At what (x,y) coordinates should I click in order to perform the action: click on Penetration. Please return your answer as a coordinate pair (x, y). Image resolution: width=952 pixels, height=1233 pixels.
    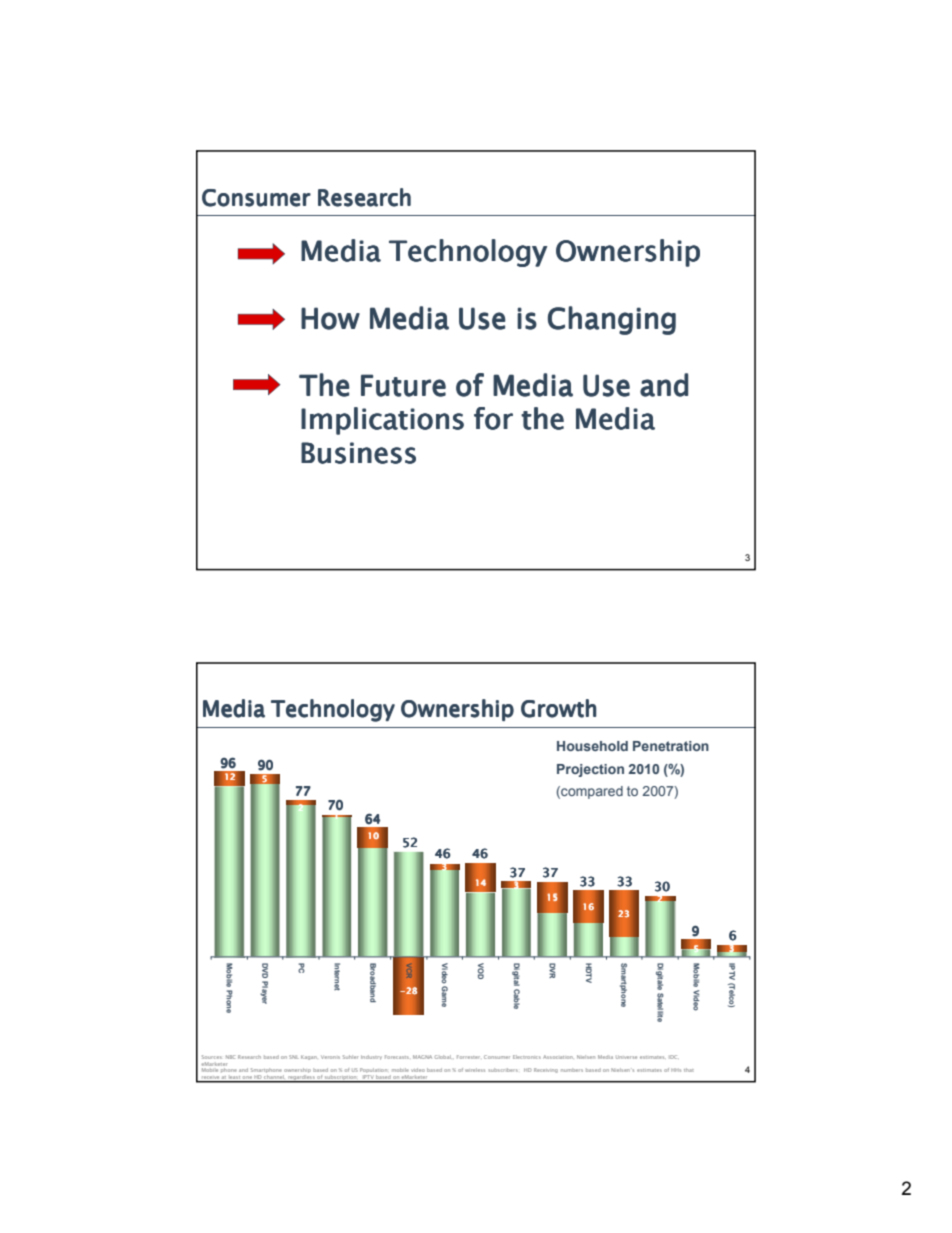
    Looking at the image, I should click on (671, 746).
